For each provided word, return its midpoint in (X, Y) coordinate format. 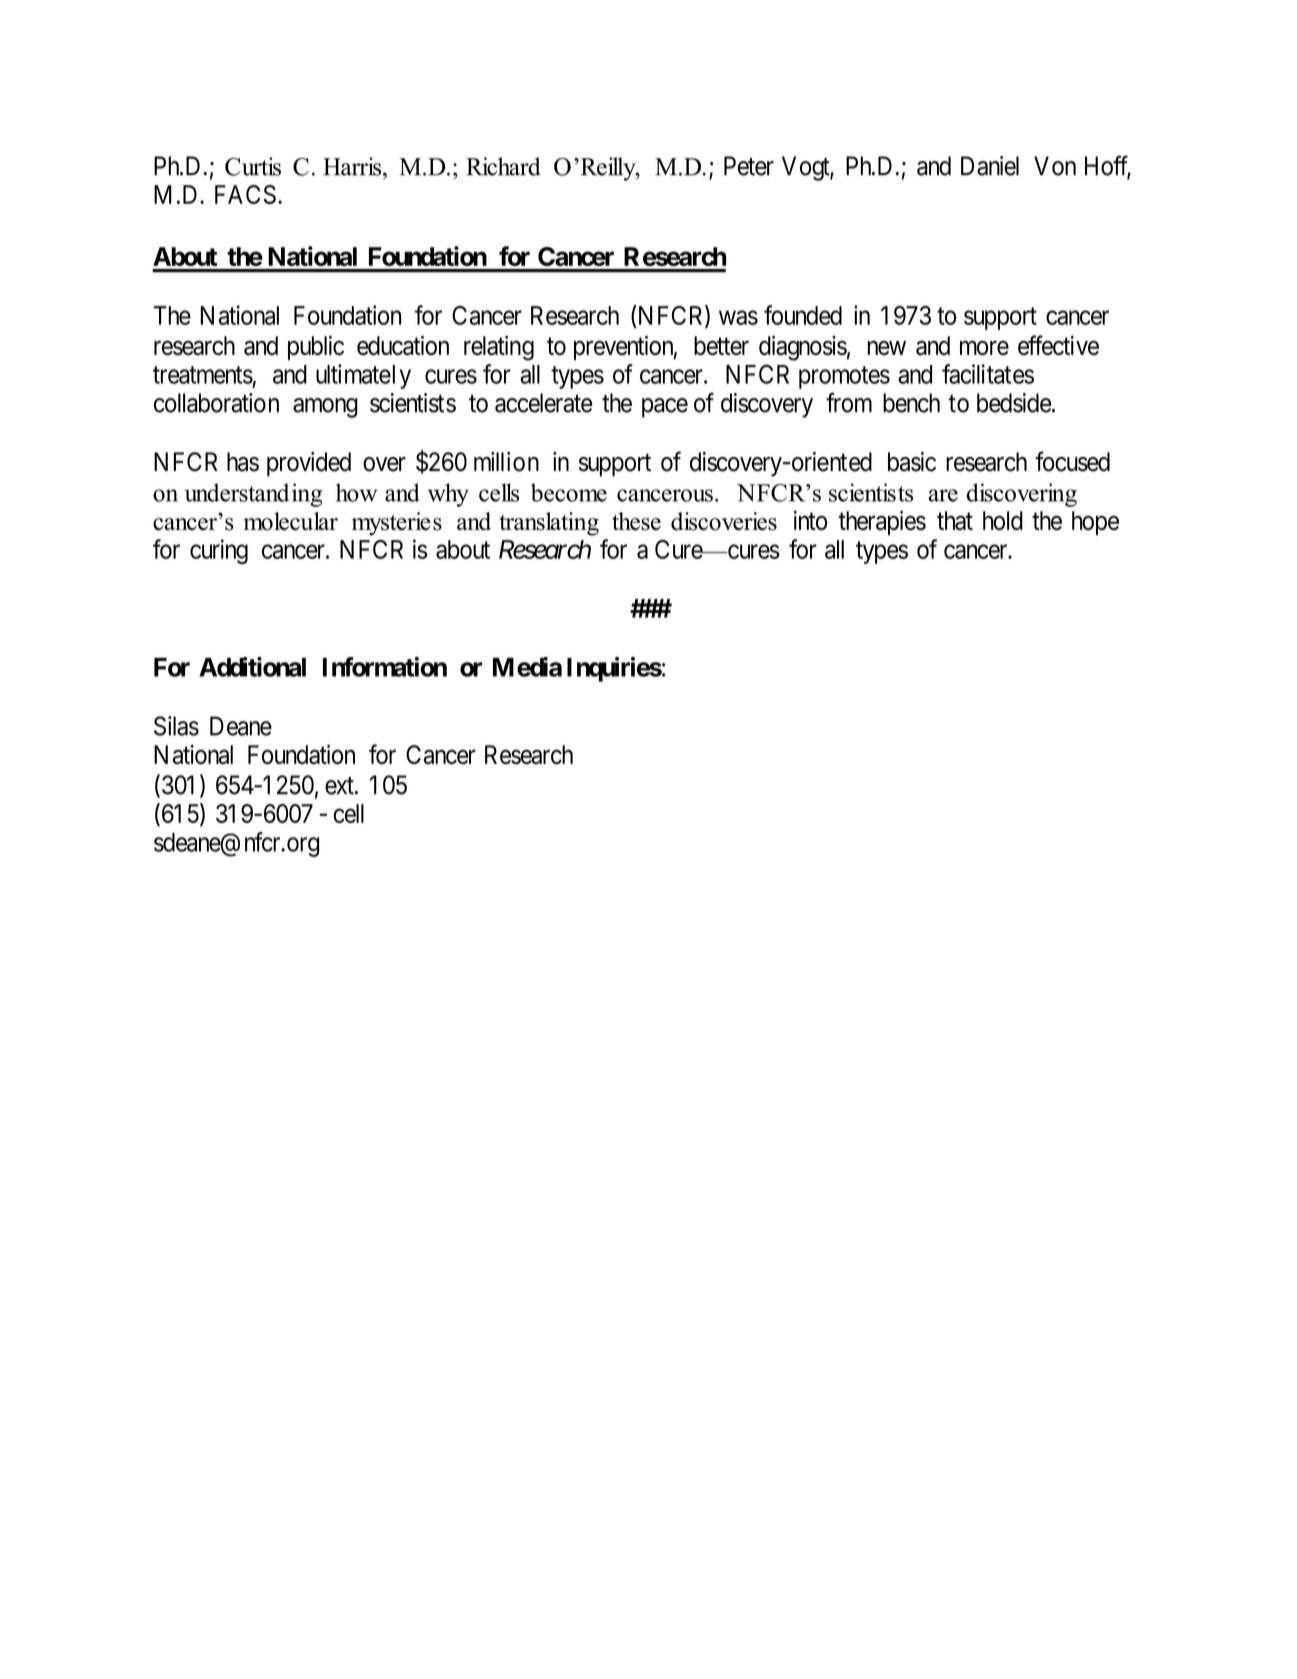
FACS (245, 194)
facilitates (988, 374)
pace (665, 408)
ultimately (363, 376)
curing (219, 551)
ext (340, 786)
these (636, 521)
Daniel (990, 166)
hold (1003, 520)
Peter (749, 166)
